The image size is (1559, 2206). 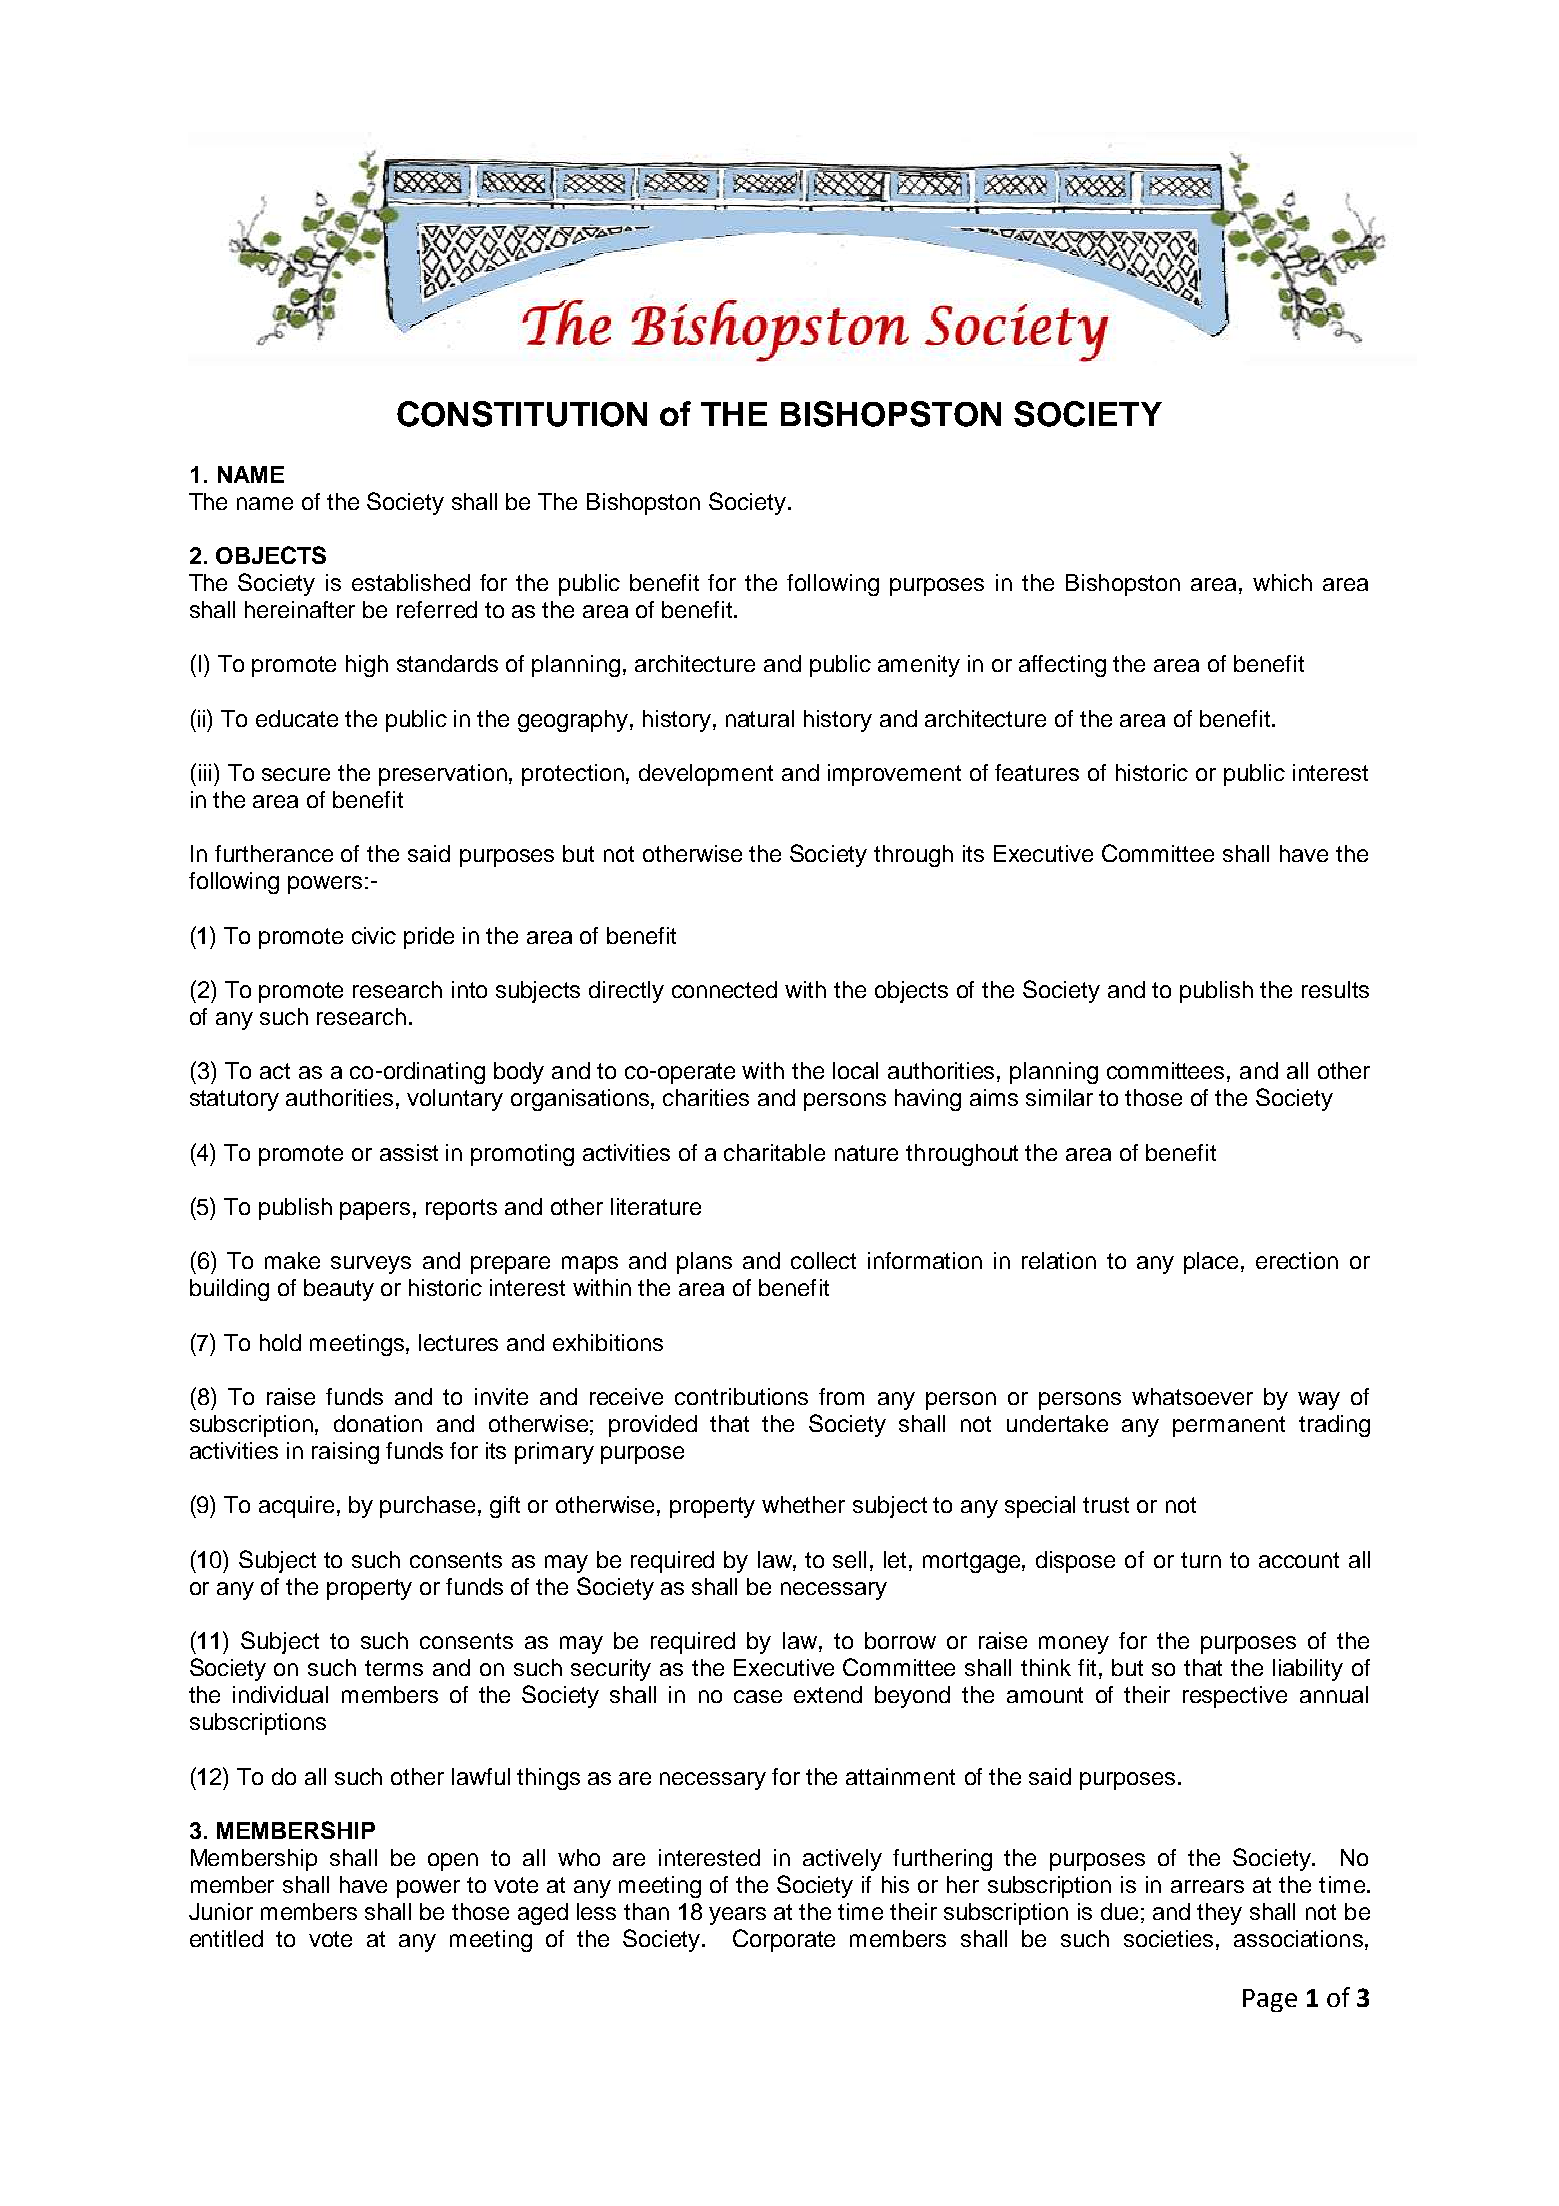 I want to click on connected, so click(x=724, y=989).
